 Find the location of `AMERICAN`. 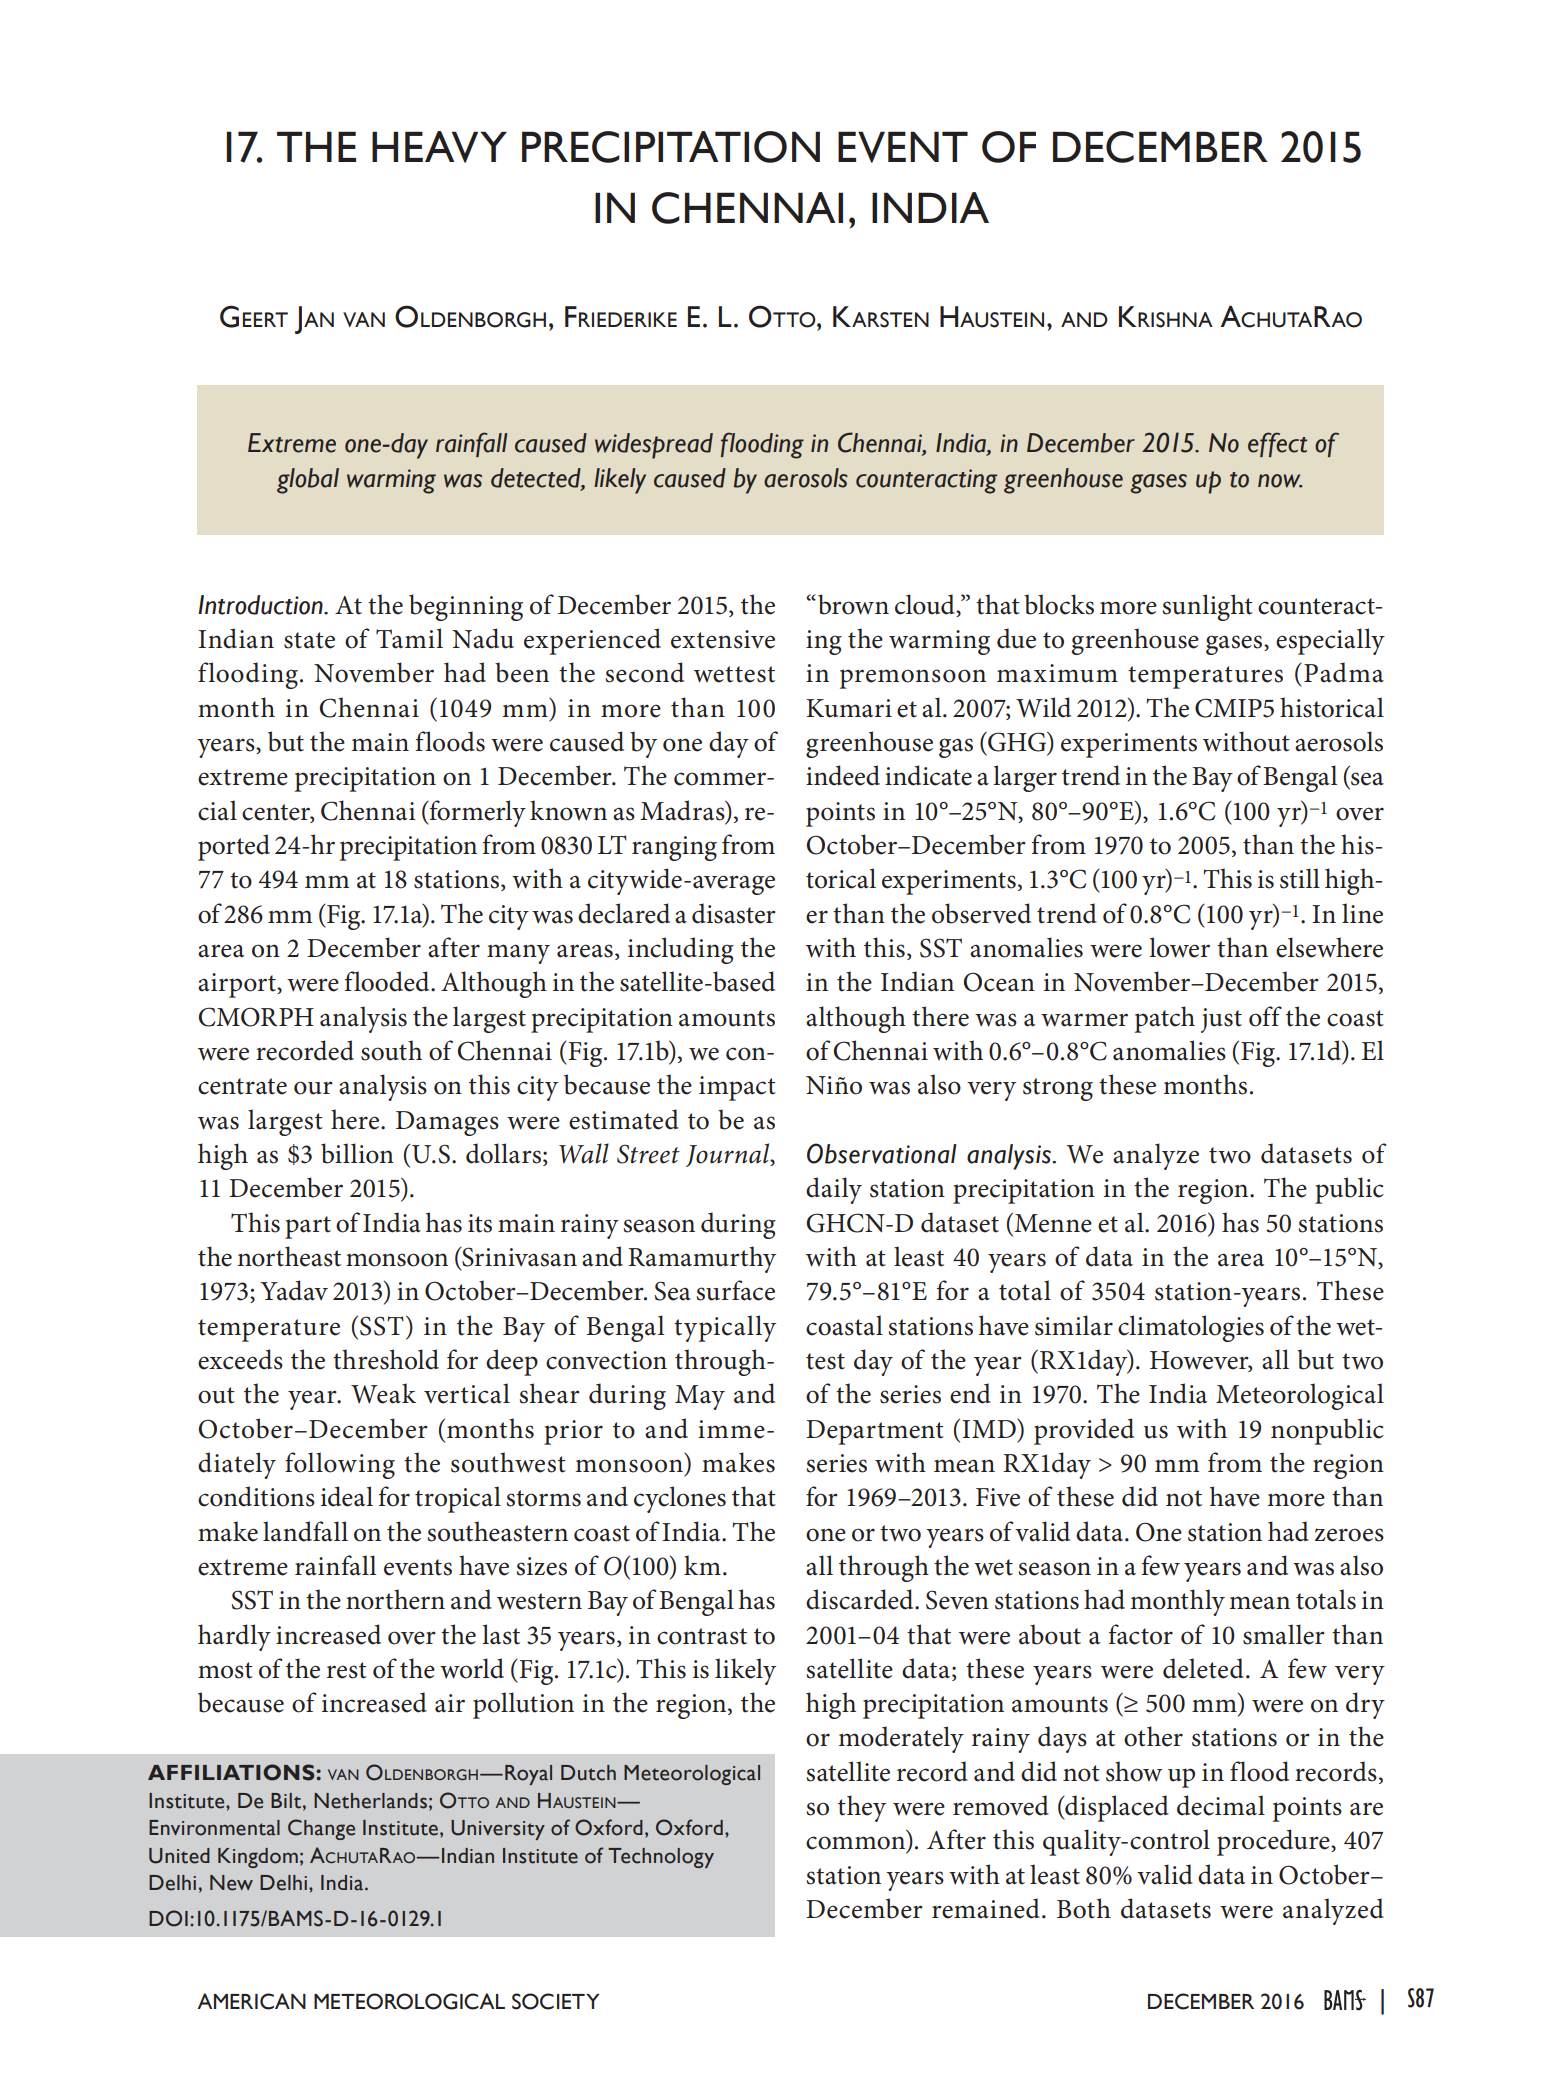

AMERICAN is located at coordinates (251, 2001).
